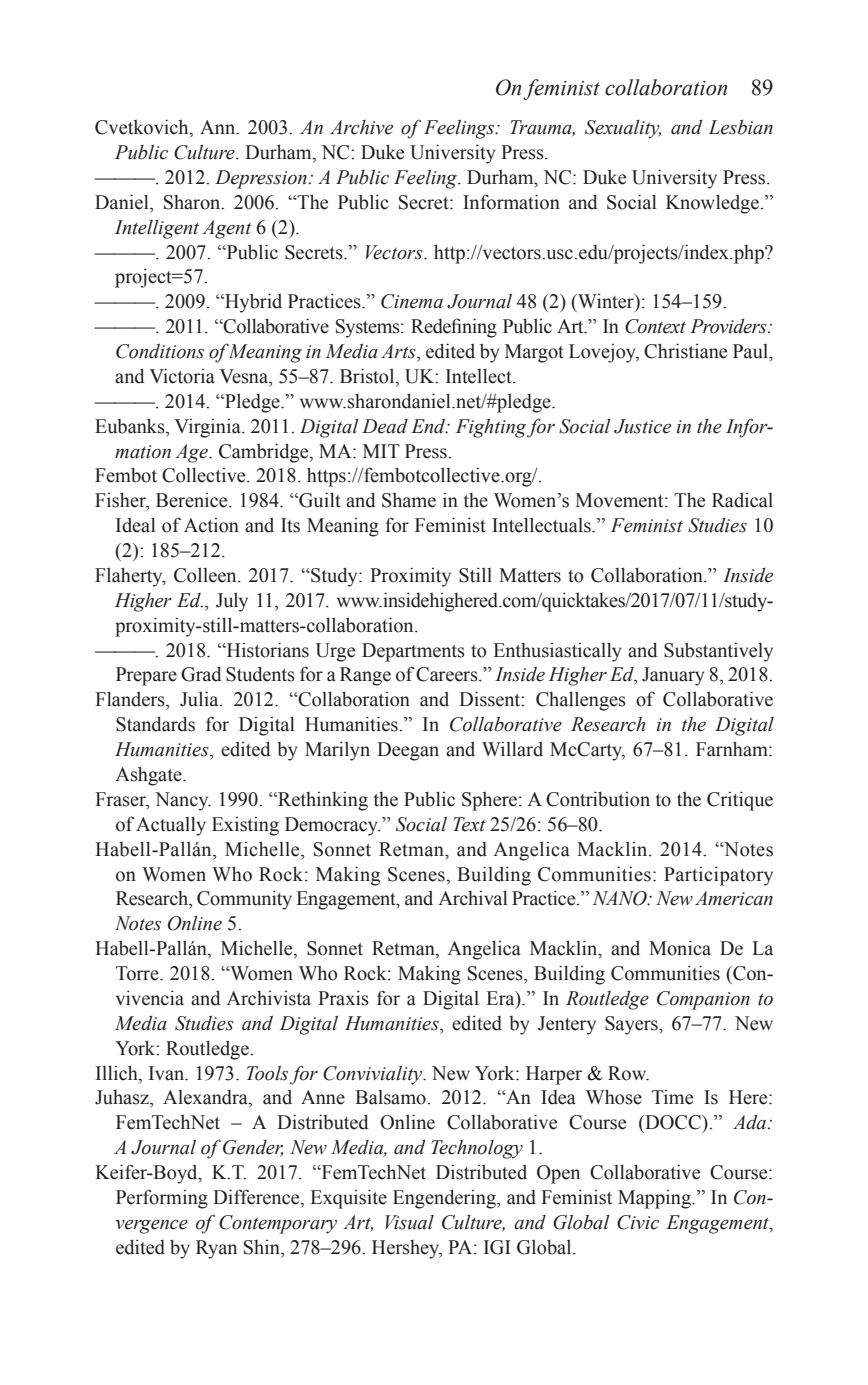 The width and height of the image is (868, 1385). What do you see at coordinates (244, 900) in the image?
I see `Community` at bounding box center [244, 900].
